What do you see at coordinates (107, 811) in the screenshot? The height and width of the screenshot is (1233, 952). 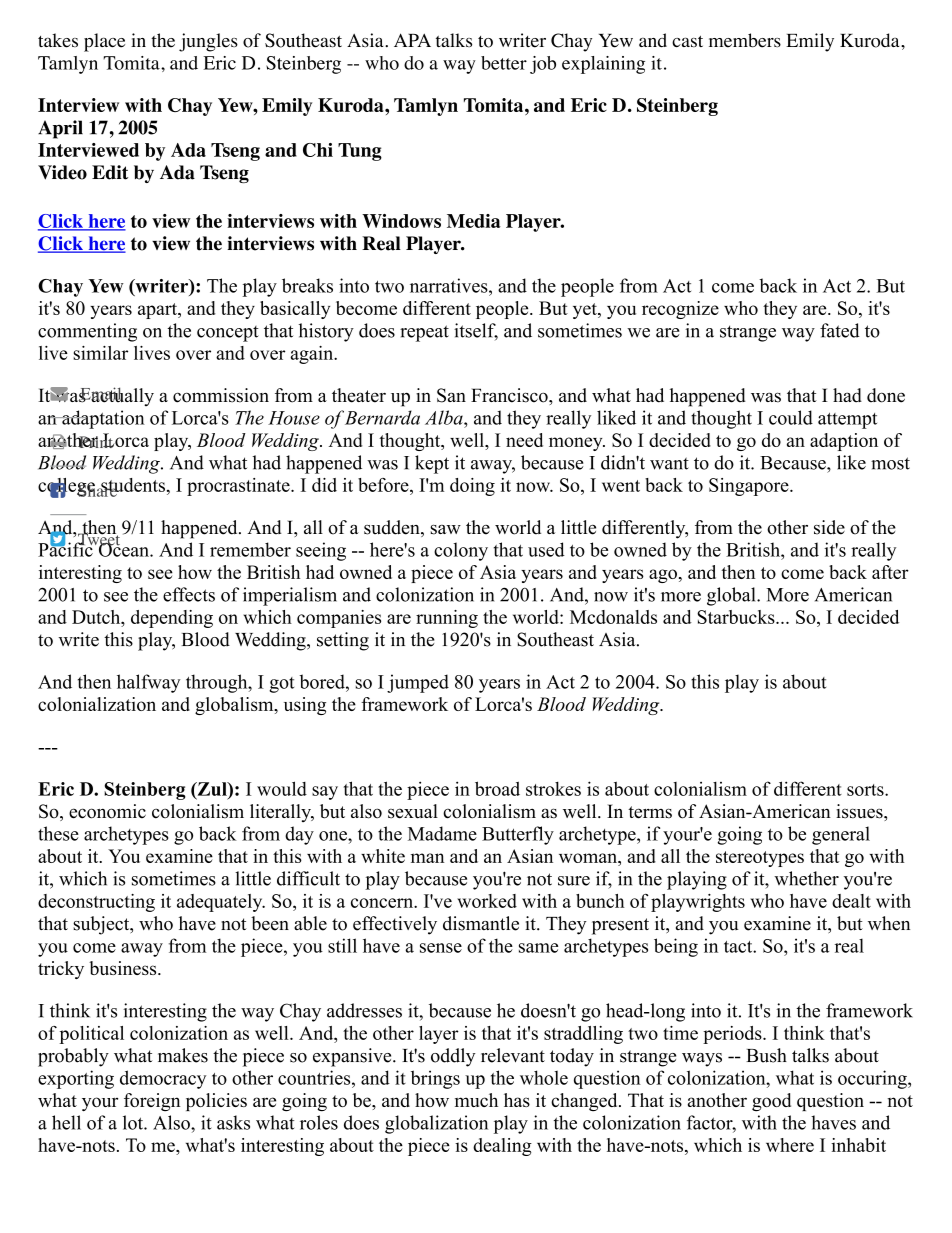 I see `economic` at bounding box center [107, 811].
